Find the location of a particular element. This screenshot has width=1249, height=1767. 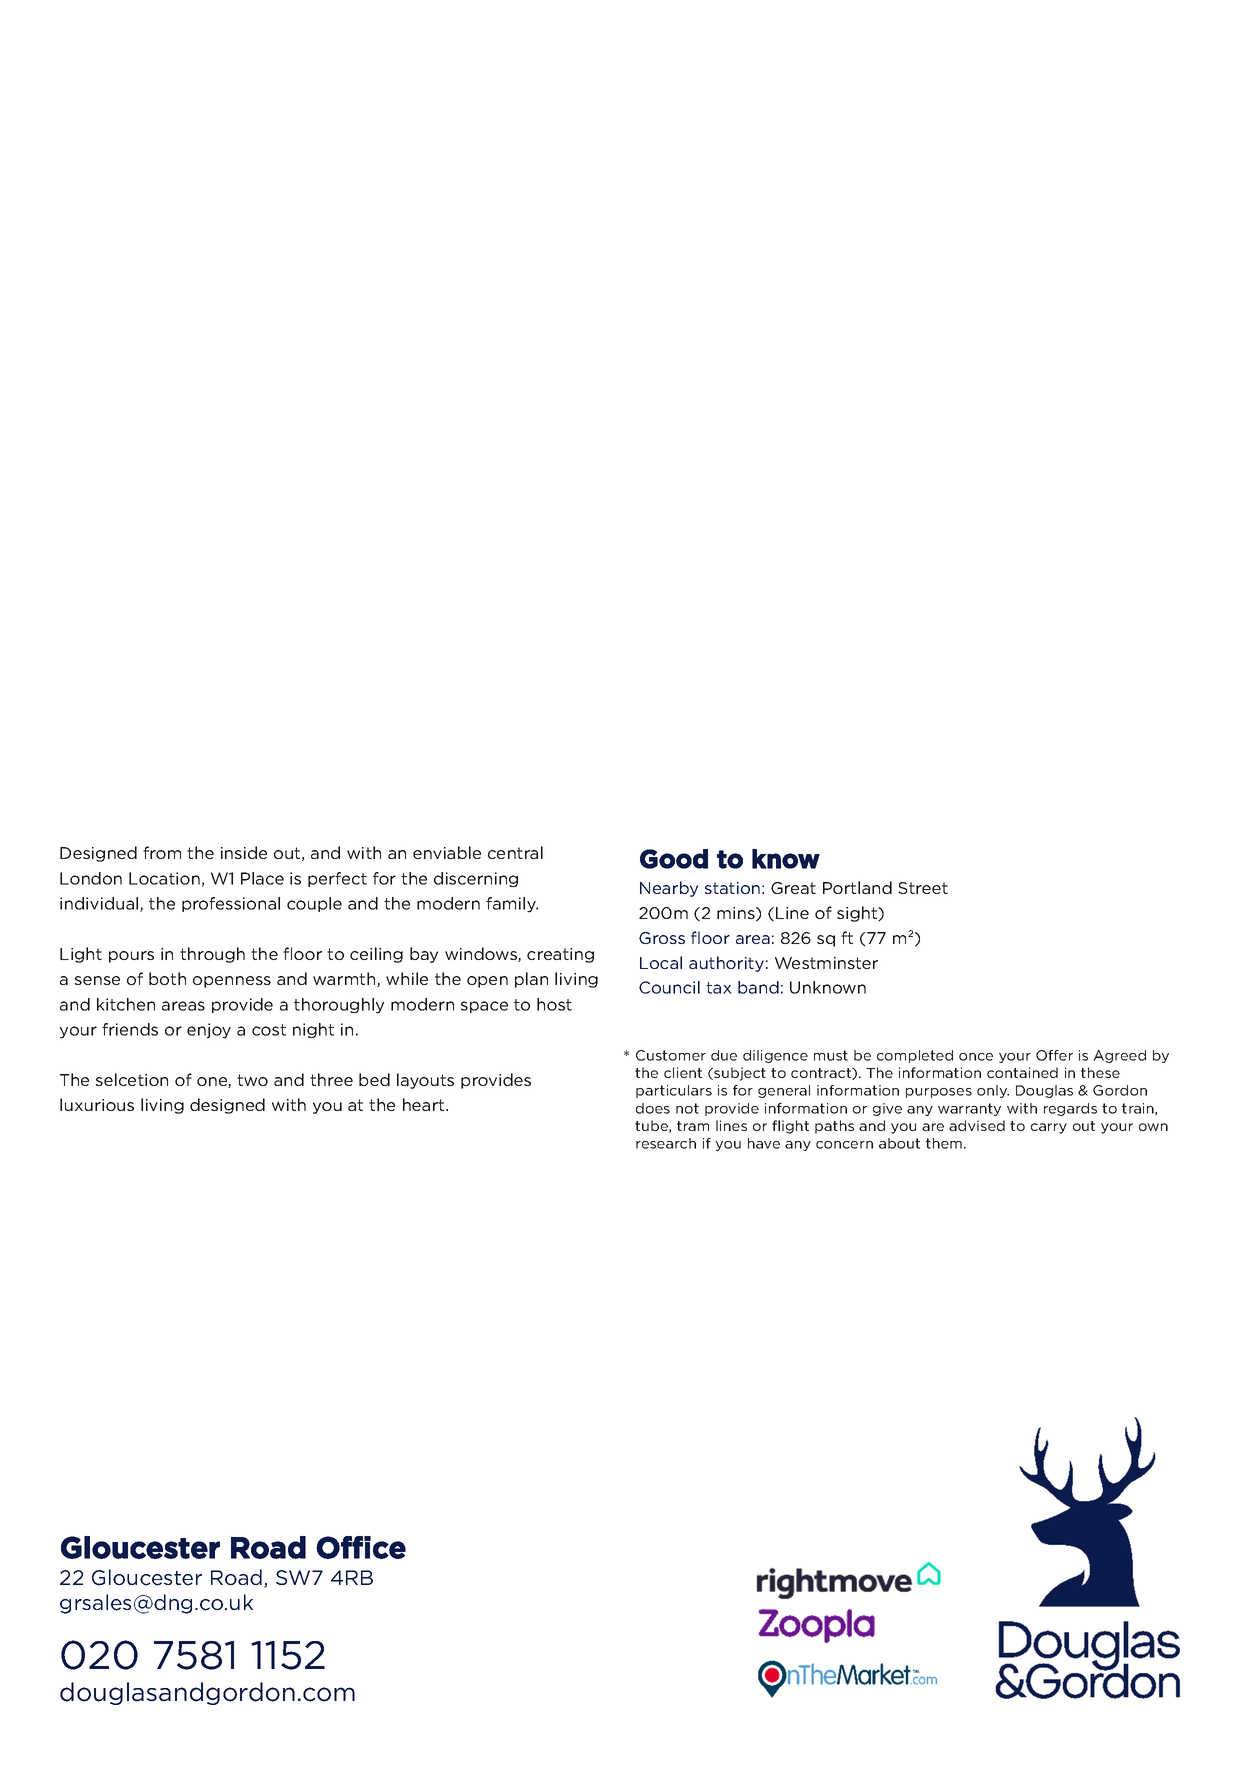

contained is located at coordinates (1022, 1072).
